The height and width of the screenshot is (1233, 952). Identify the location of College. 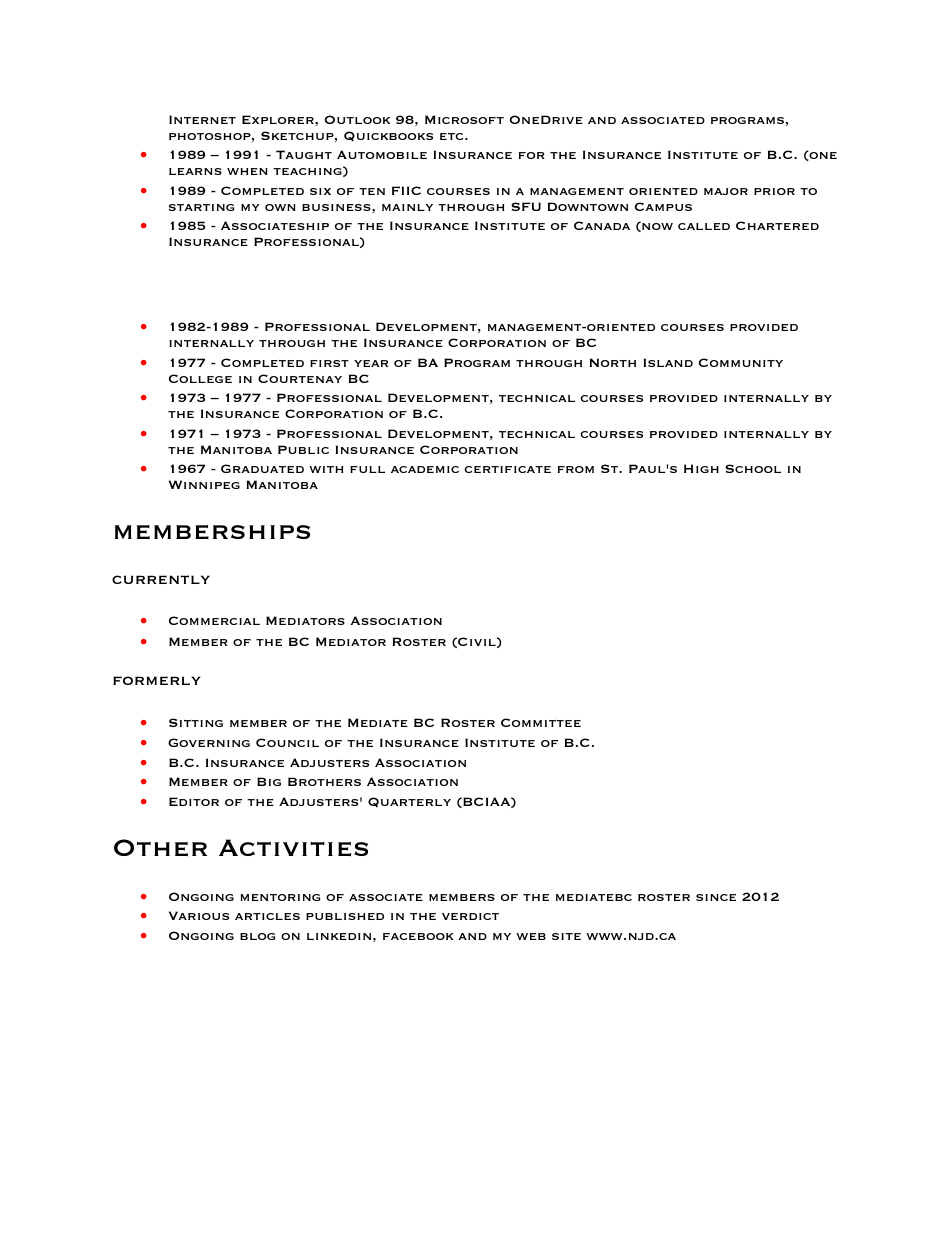
(200, 378).
